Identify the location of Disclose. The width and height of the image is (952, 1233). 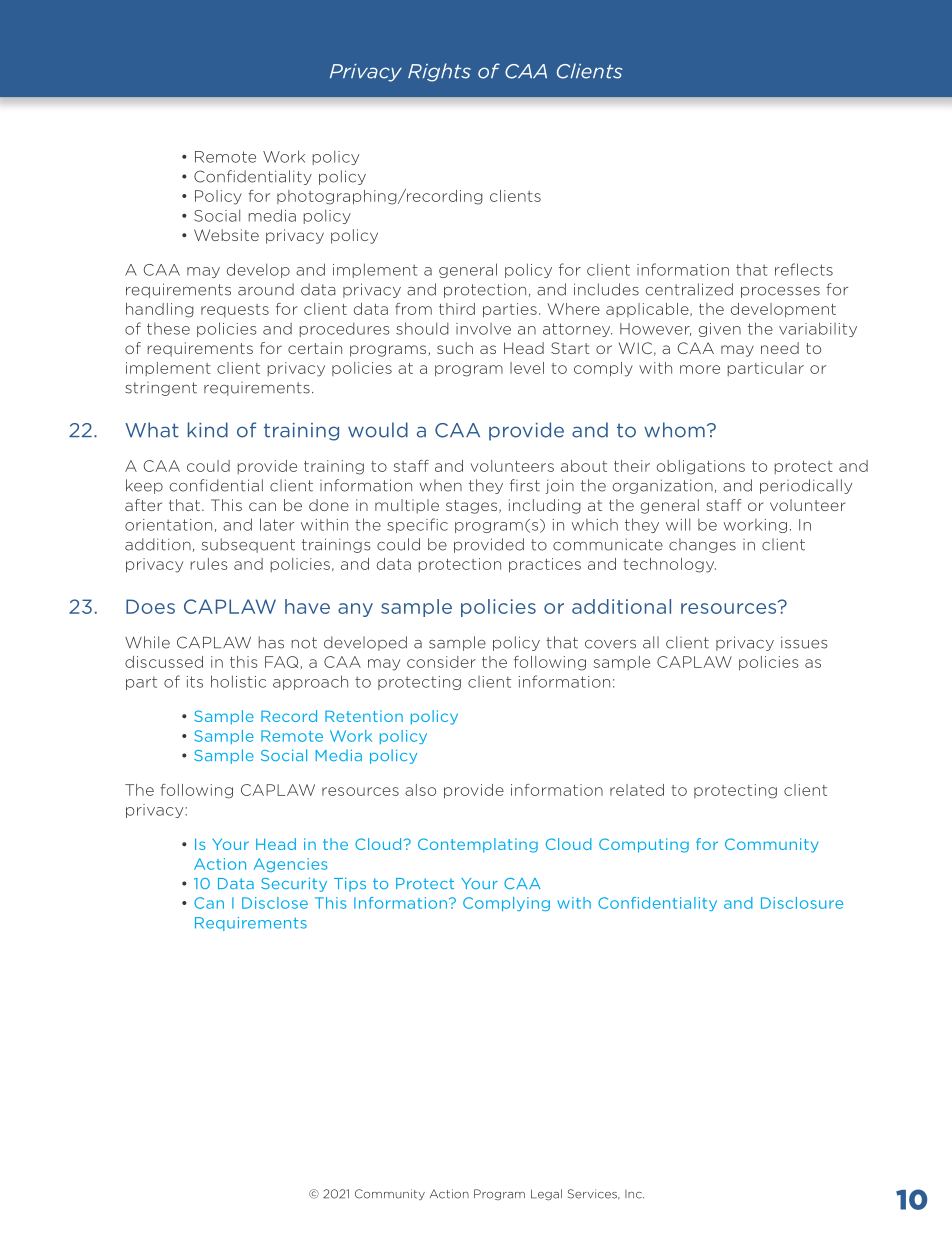
(275, 903).
